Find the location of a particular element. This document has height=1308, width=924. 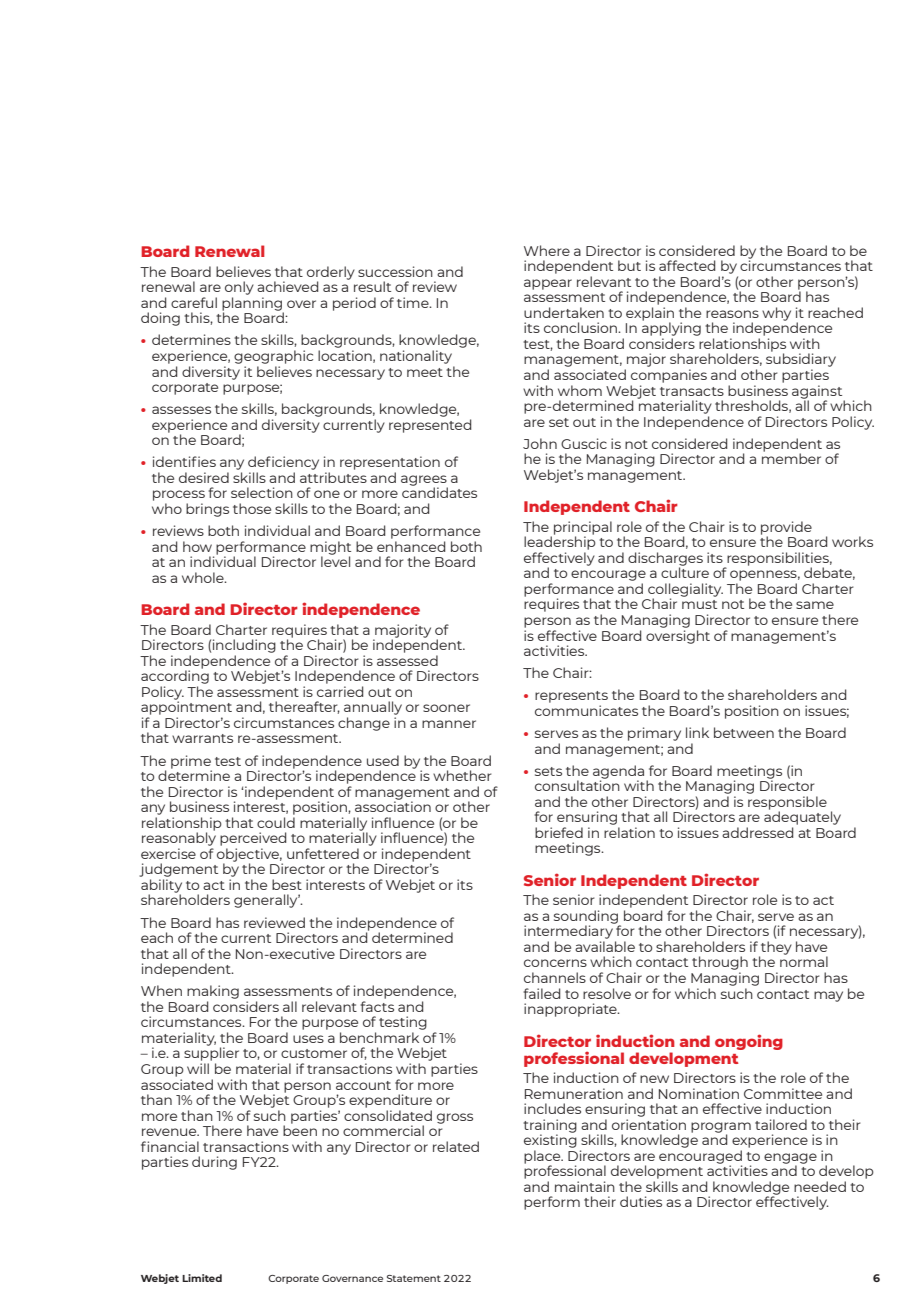

making is located at coordinates (213, 993).
